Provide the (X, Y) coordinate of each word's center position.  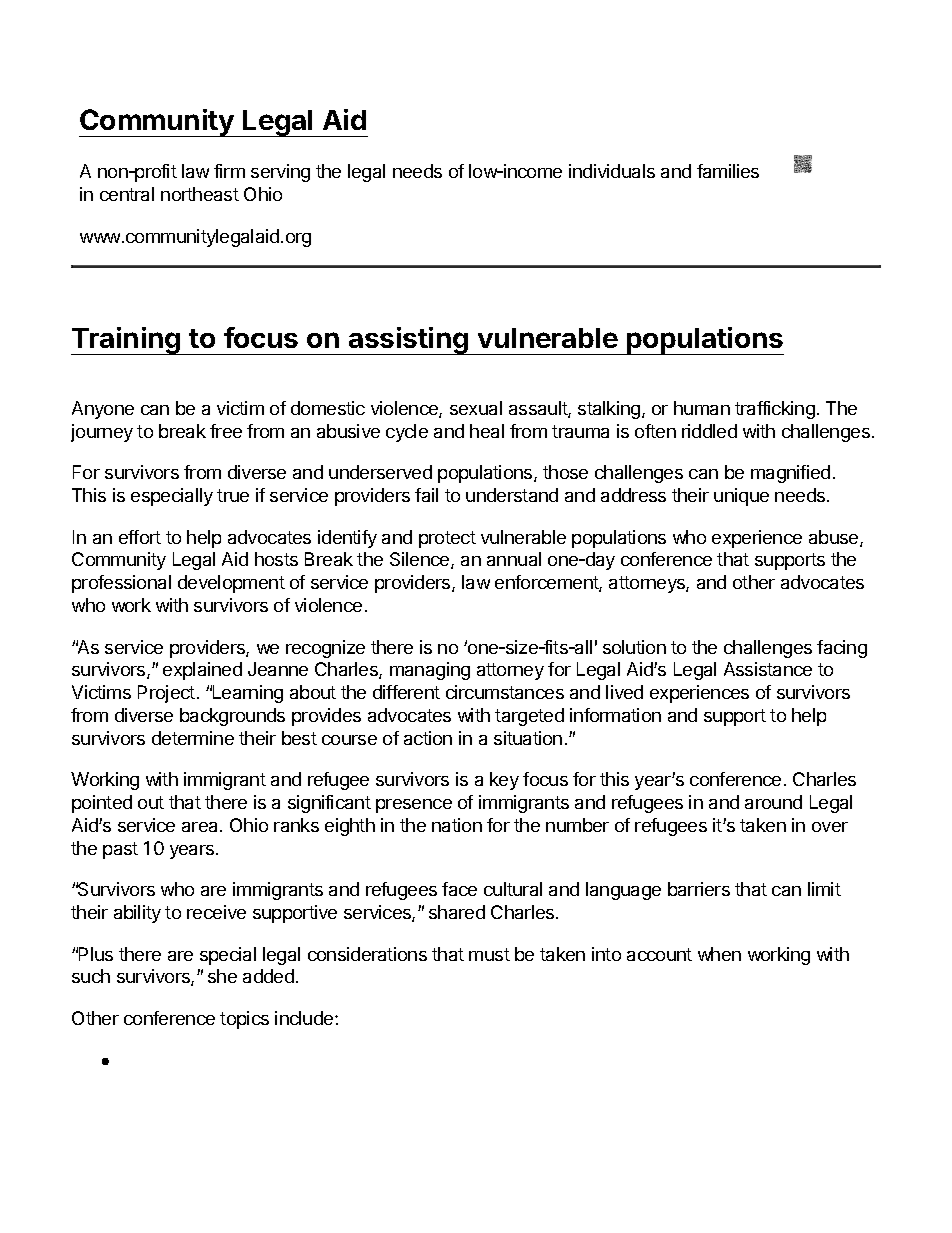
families (728, 171)
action (428, 738)
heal (487, 431)
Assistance (768, 669)
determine (193, 738)
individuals (612, 171)
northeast (200, 194)
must (489, 954)
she (222, 976)
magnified (790, 474)
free (226, 431)
